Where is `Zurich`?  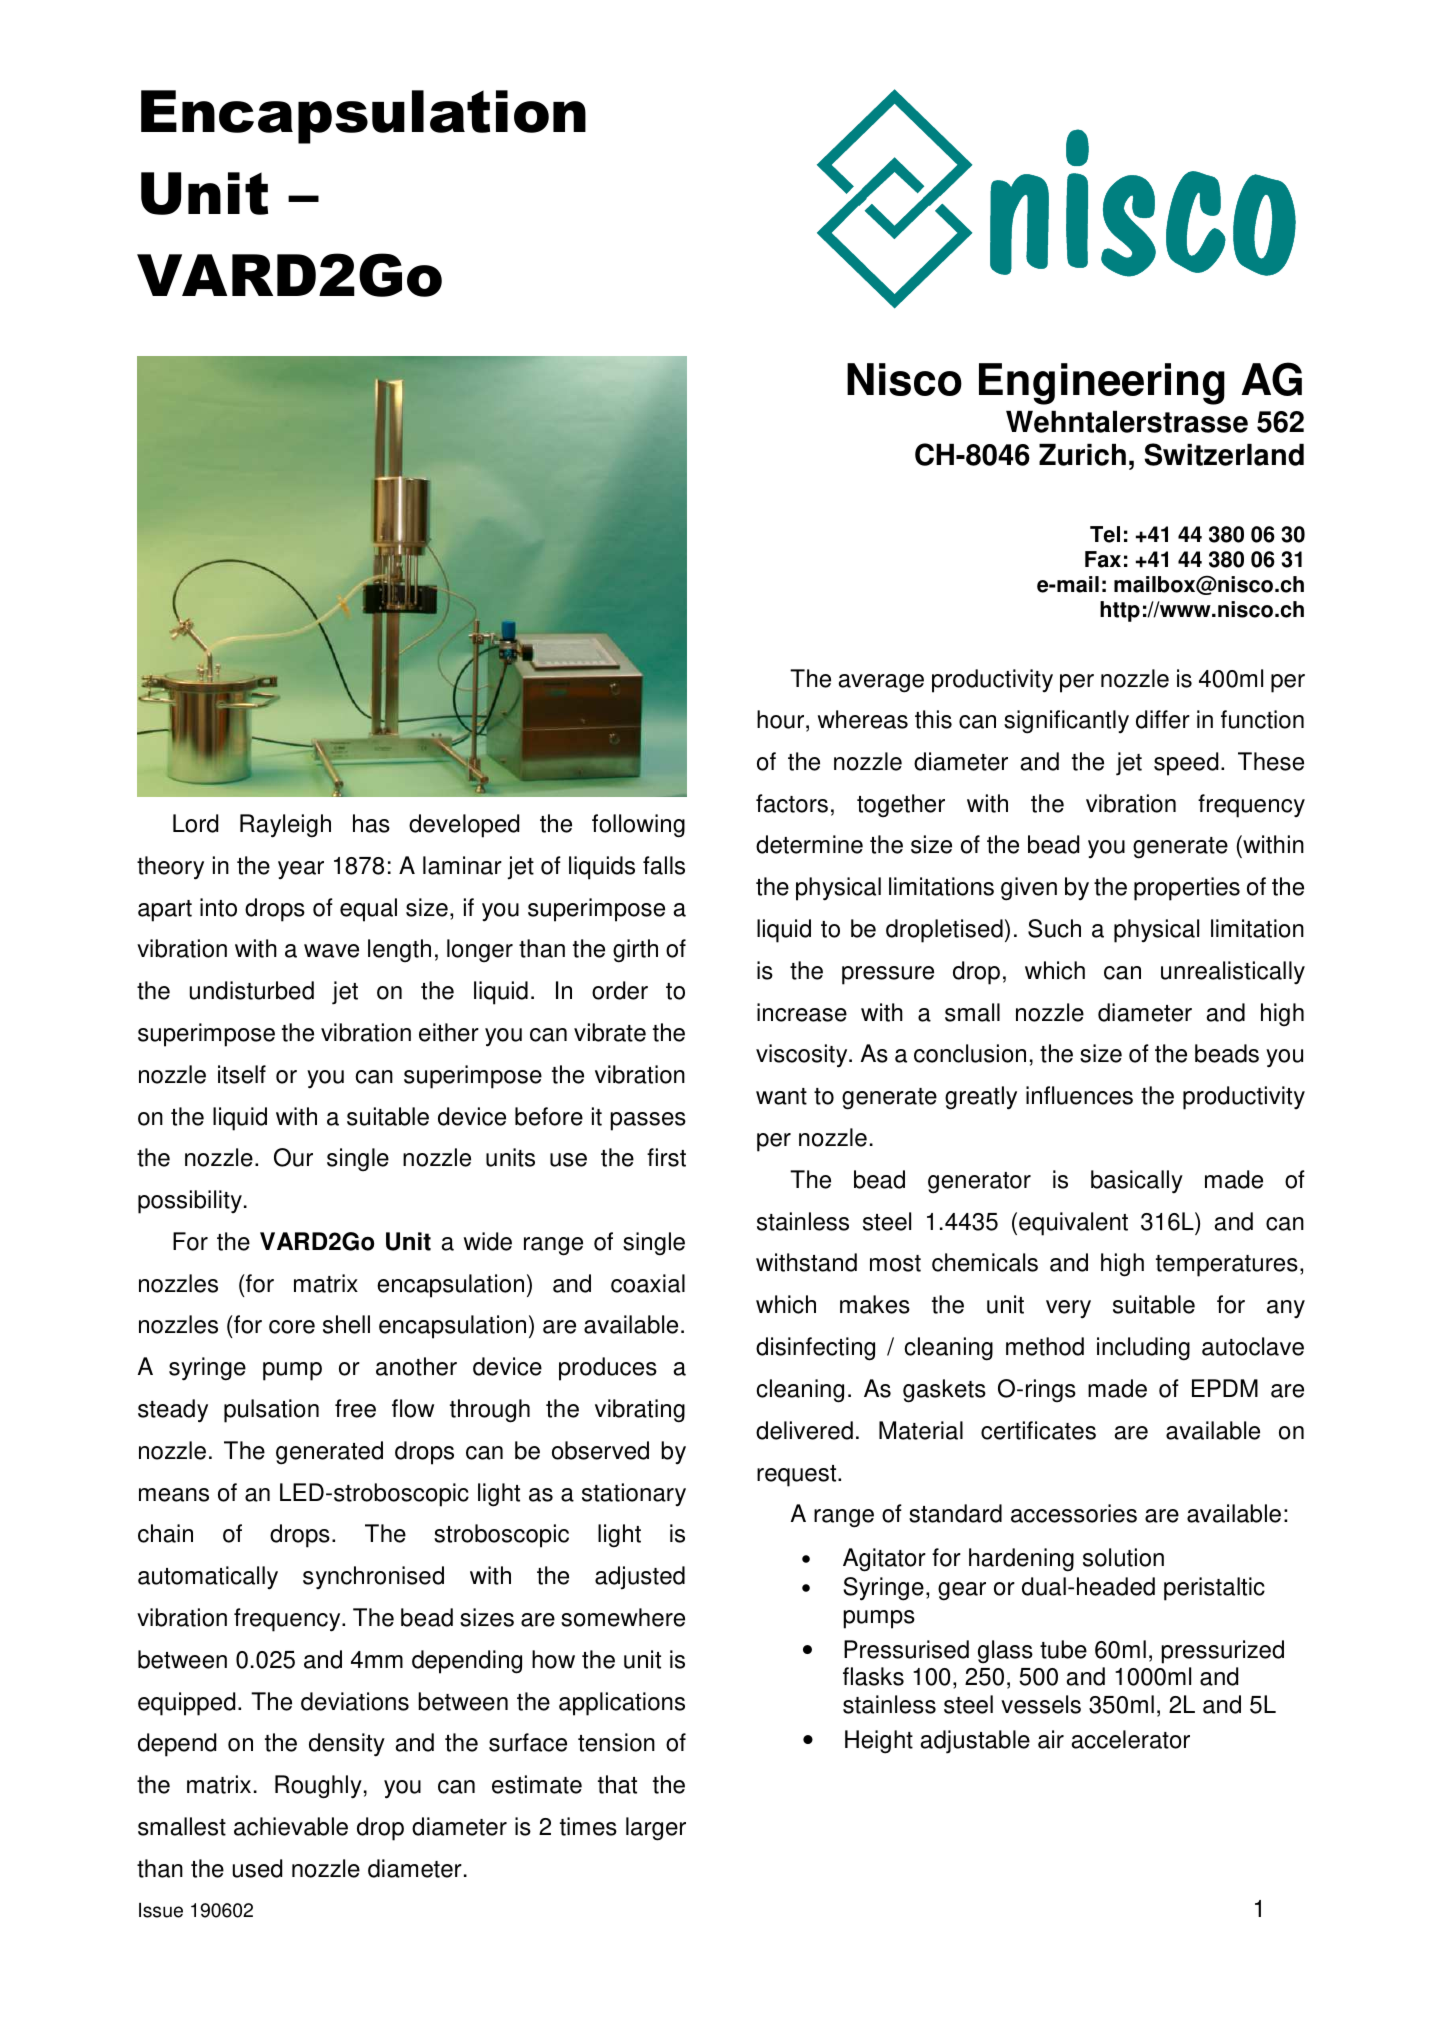
Zurich is located at coordinates (1082, 455).
